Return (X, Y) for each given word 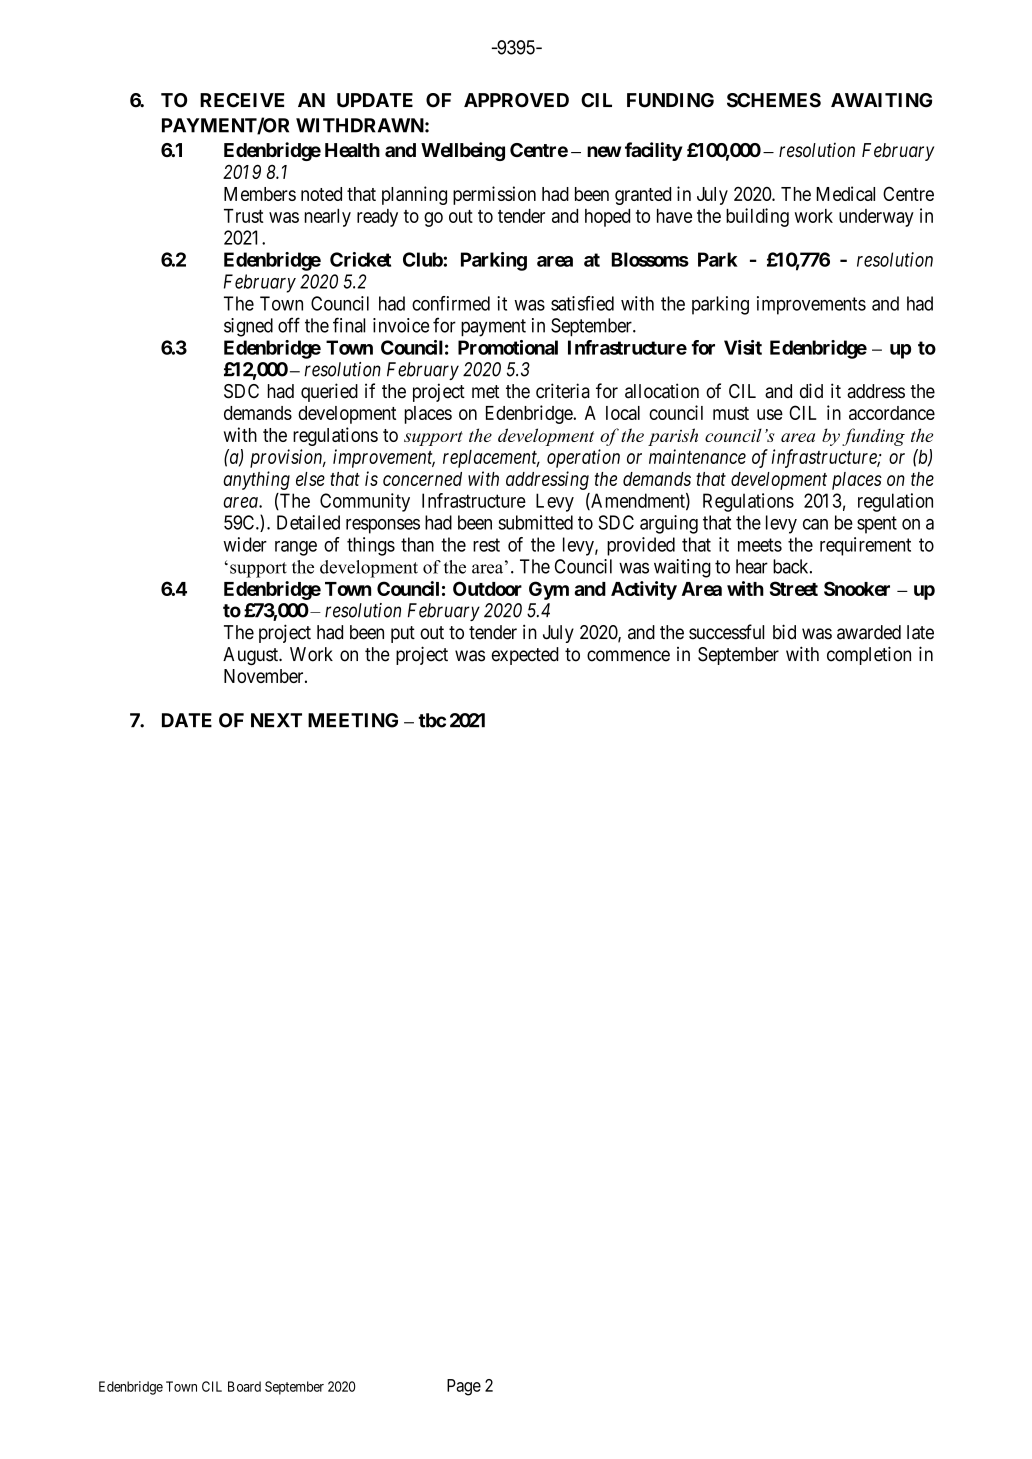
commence (628, 656)
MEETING (353, 720)
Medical (845, 193)
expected (525, 656)
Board (244, 1386)
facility (654, 151)
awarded (869, 632)
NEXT (276, 720)
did (811, 391)
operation (583, 458)
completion (869, 655)
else (310, 479)
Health (352, 150)
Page (464, 1387)
